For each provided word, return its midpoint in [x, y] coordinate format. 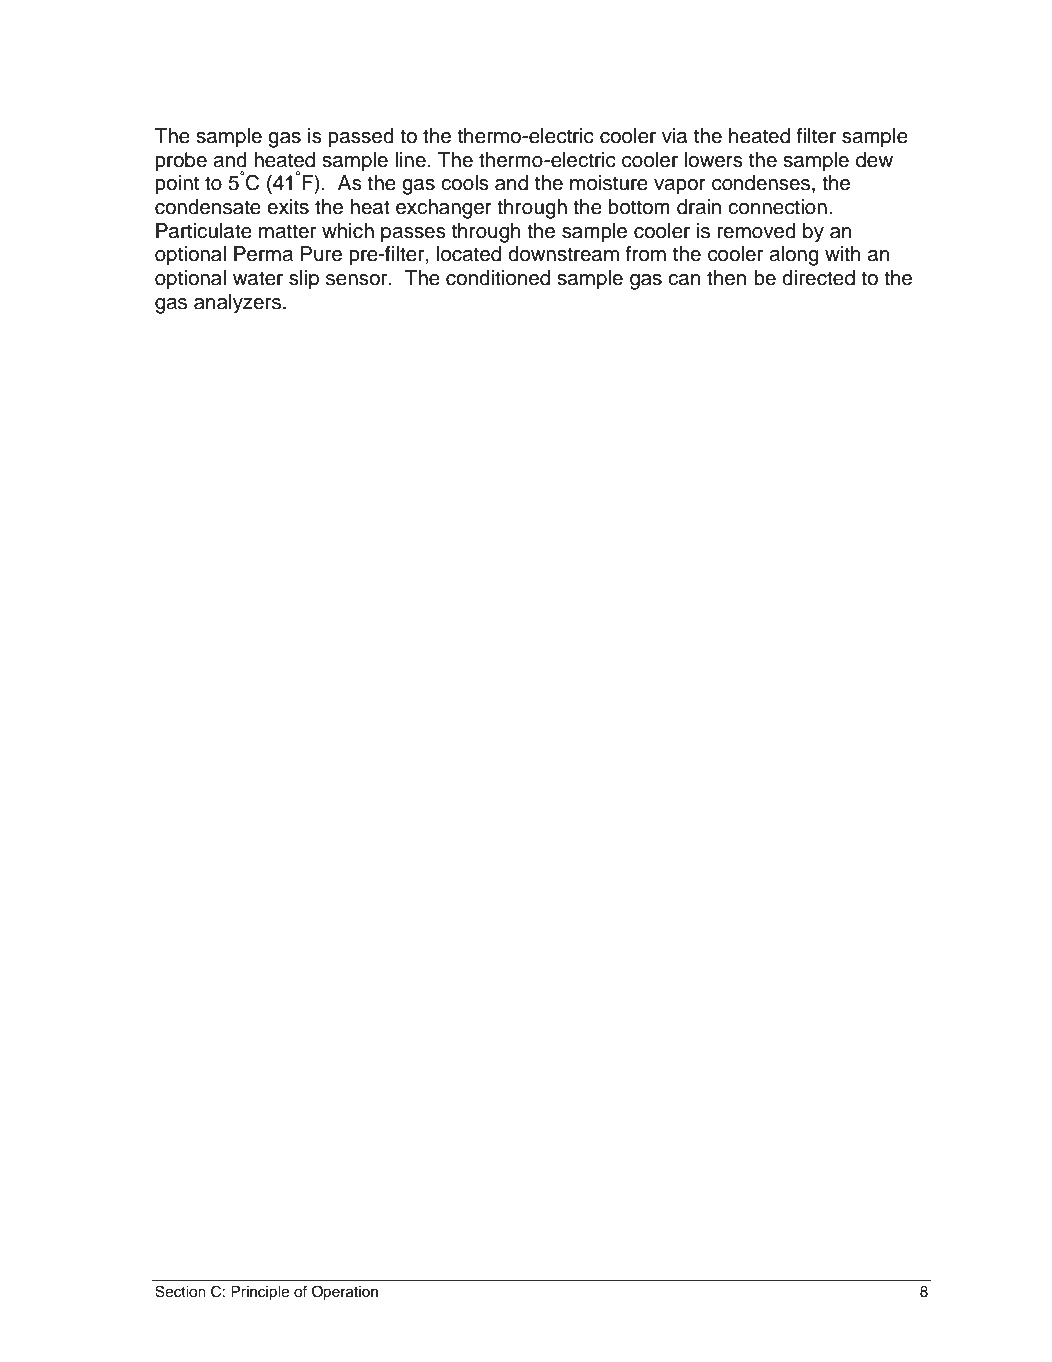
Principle [260, 1293]
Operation [345, 1293]
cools [465, 183]
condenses [762, 184]
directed [818, 278]
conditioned [498, 278]
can [684, 280]
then [726, 278]
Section [180, 1291]
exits [288, 207]
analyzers [237, 304]
